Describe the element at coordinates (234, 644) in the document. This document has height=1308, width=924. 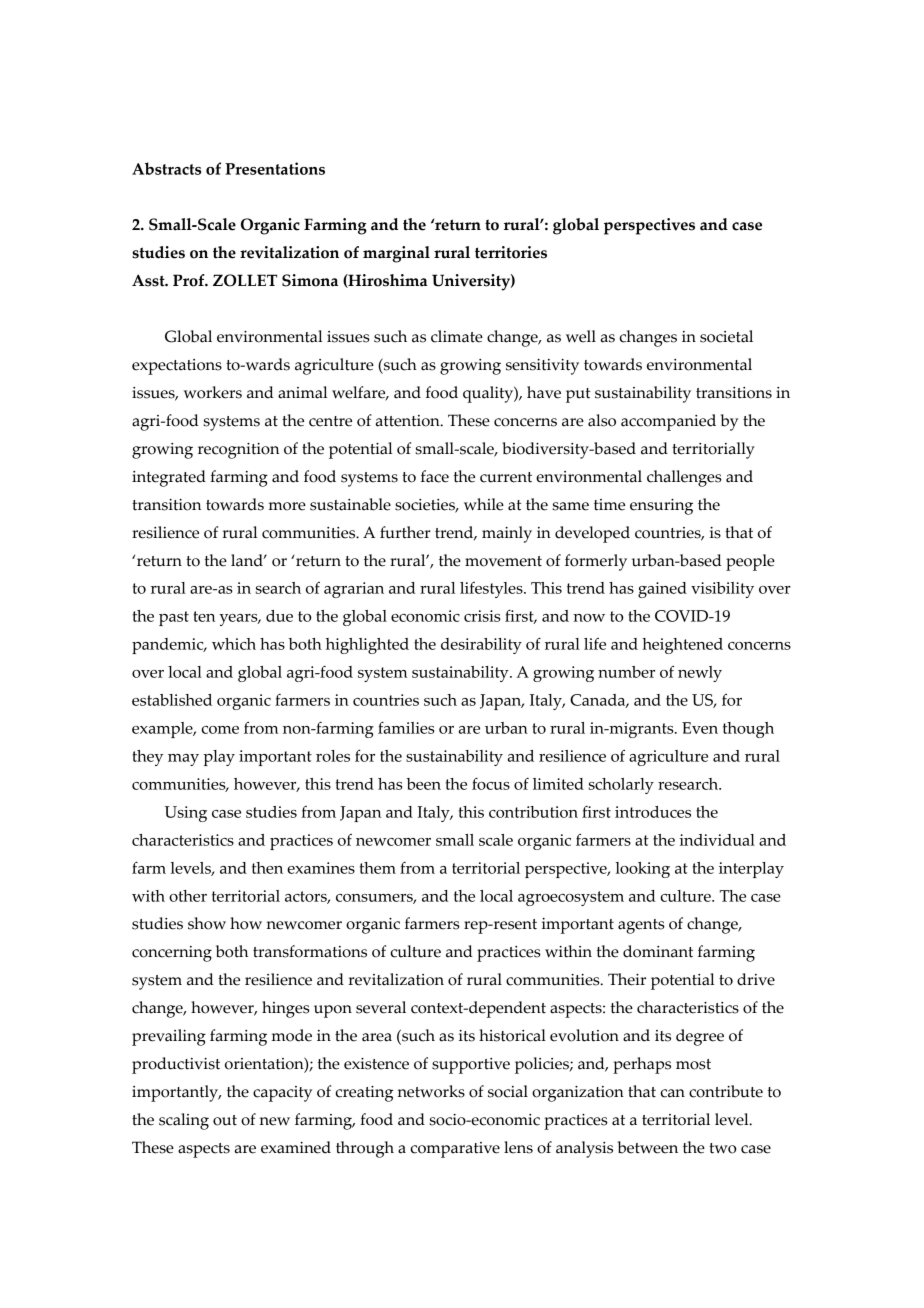
I see `which` at that location.
